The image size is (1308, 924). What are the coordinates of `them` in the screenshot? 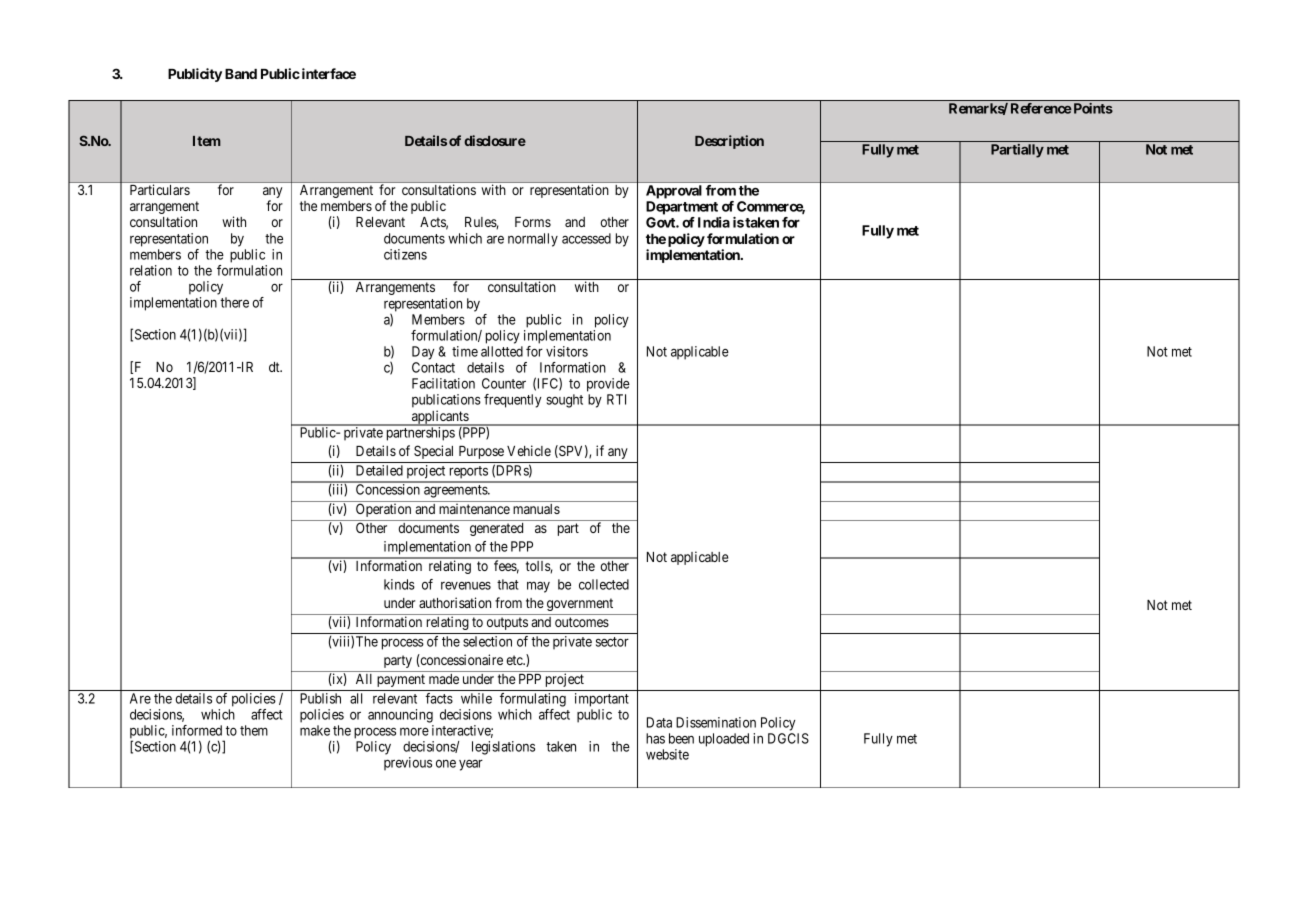 It's located at (254, 730).
